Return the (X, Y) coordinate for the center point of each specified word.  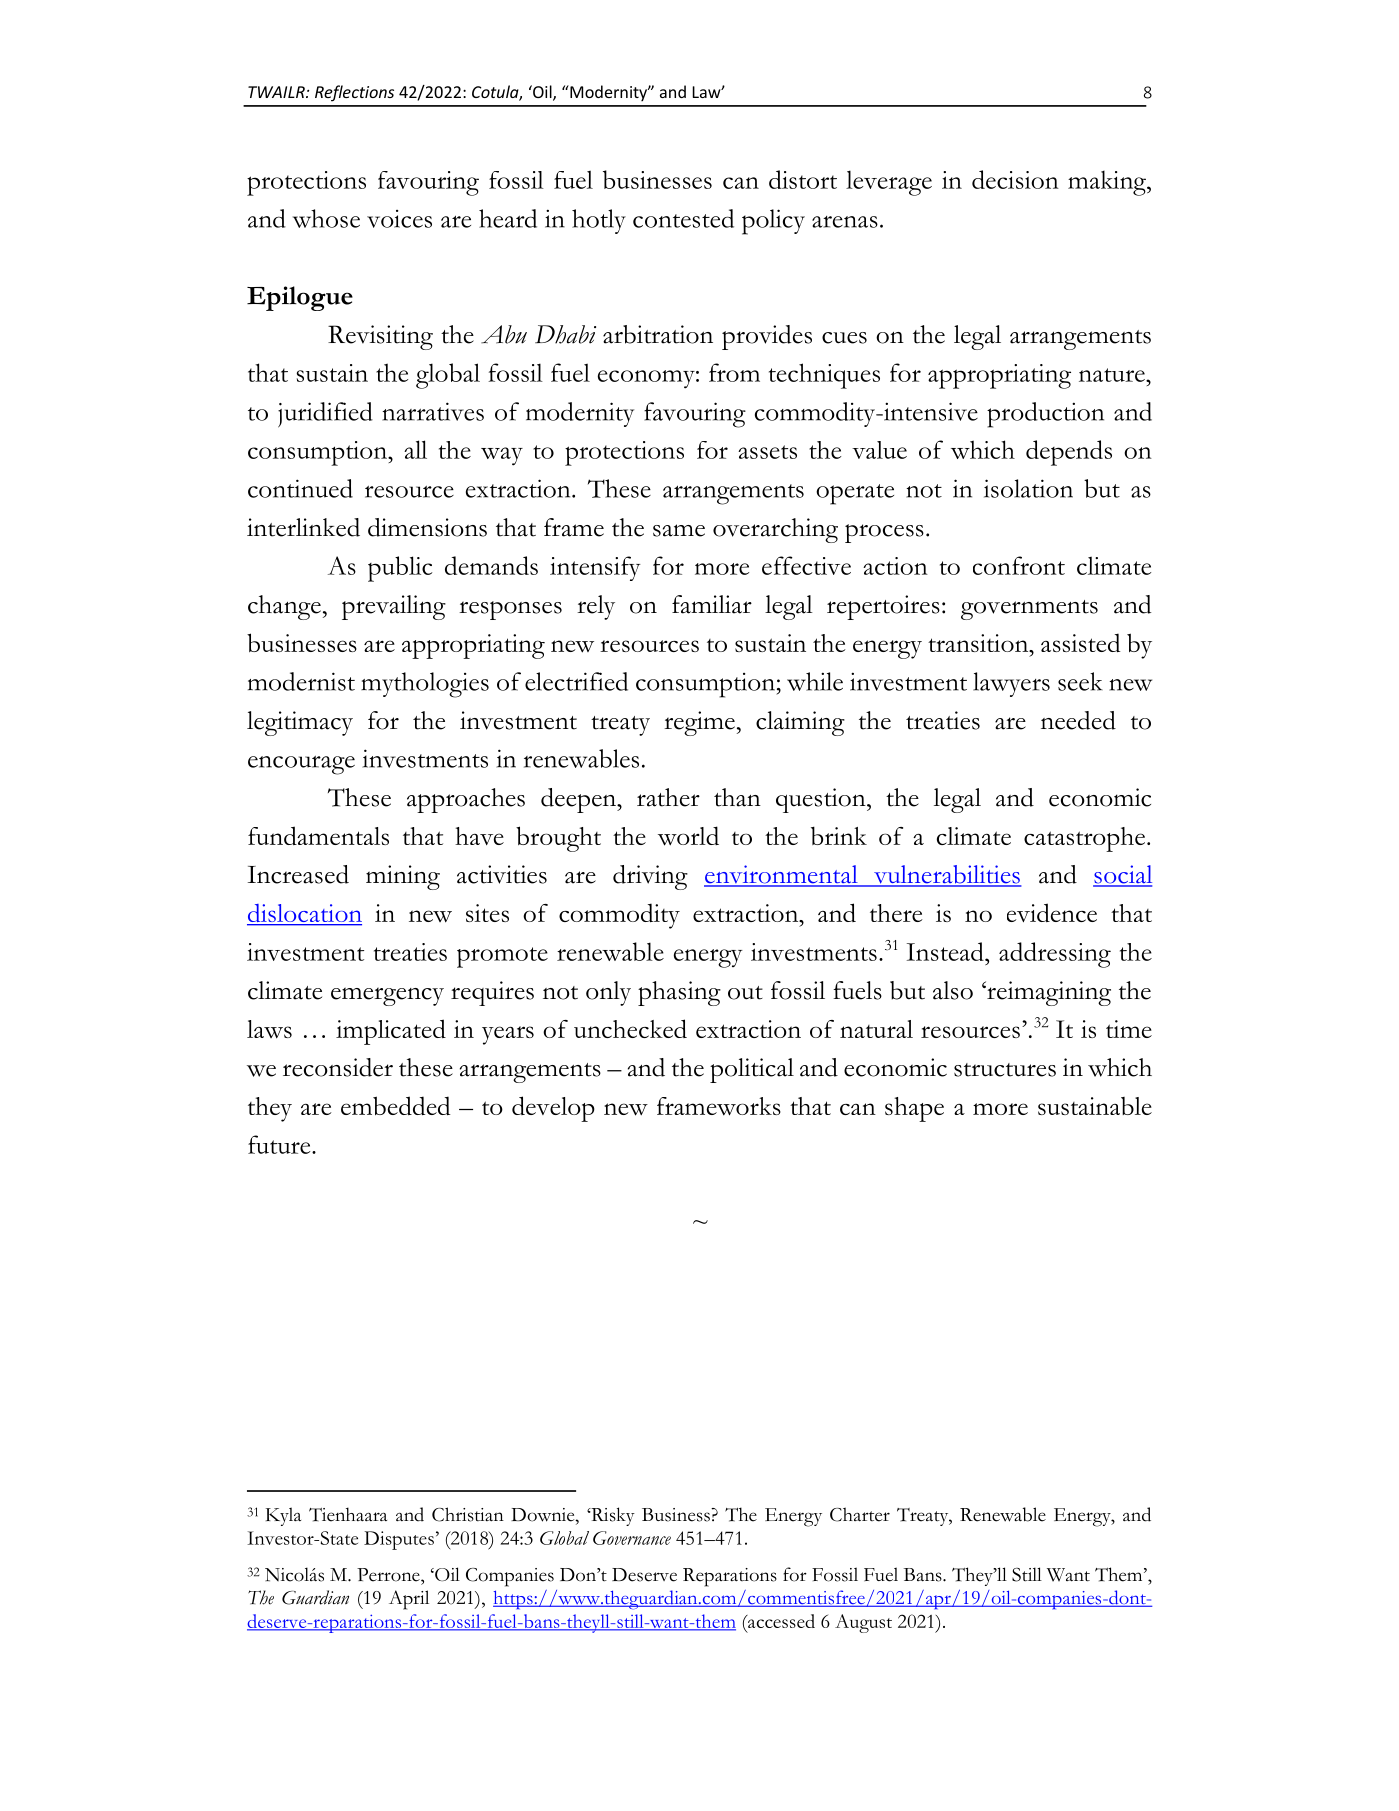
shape (914, 1109)
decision (1015, 179)
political (752, 1070)
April (409, 1600)
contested (683, 218)
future (280, 1144)
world (688, 836)
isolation (1028, 488)
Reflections (354, 93)
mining (403, 877)
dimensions (427, 527)
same (679, 530)
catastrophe (1084, 839)
